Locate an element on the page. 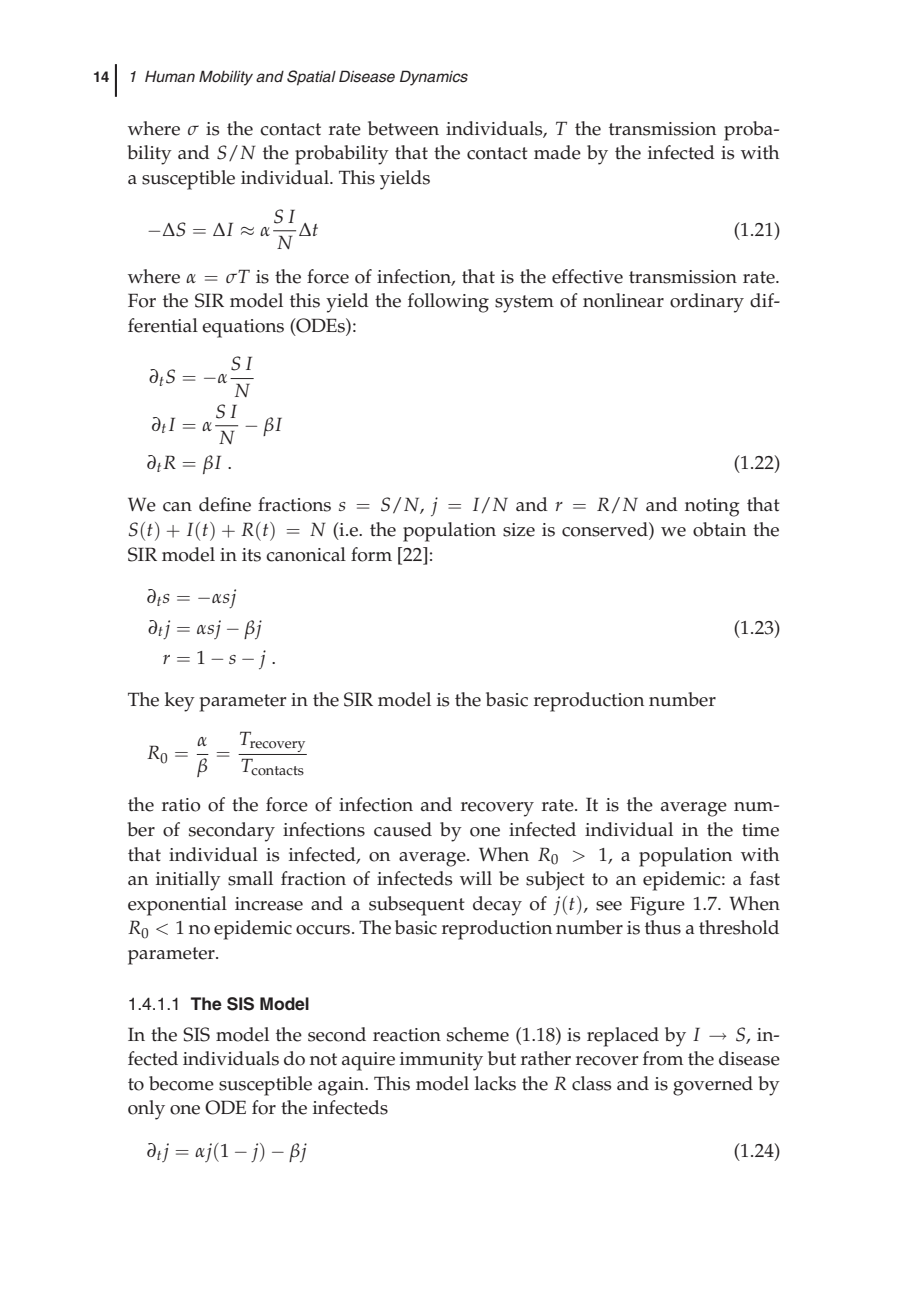 Image resolution: width=924 pixels, height=1305 pixels. become is located at coordinates (181, 1083).
